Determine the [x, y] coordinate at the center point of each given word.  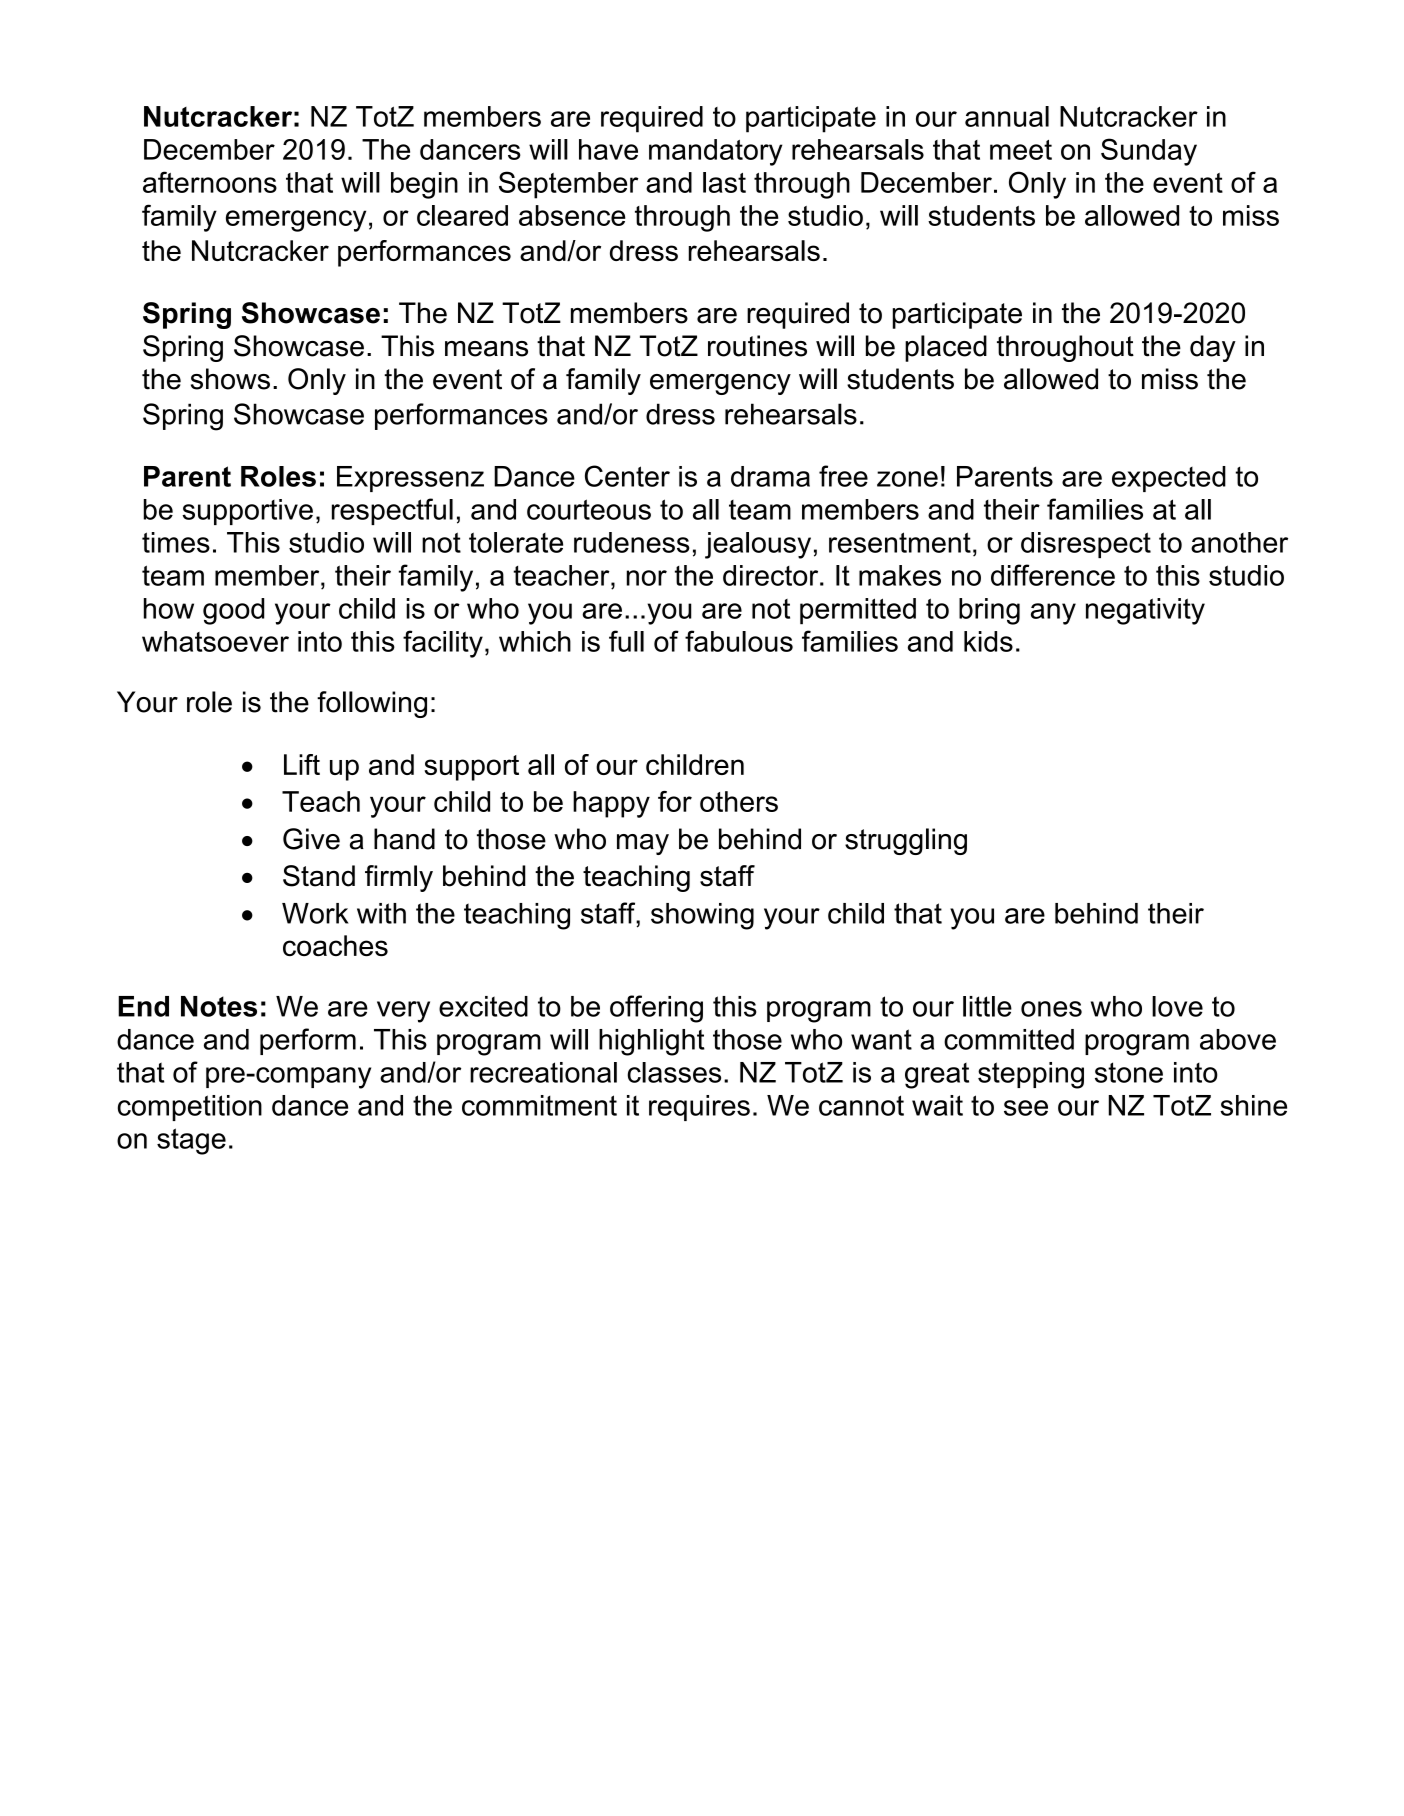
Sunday [1149, 152]
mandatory [716, 152]
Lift [302, 764]
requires [699, 1108]
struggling [906, 841]
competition [190, 1108]
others [739, 801]
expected [1169, 479]
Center [627, 476]
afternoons [210, 182]
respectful [392, 511]
